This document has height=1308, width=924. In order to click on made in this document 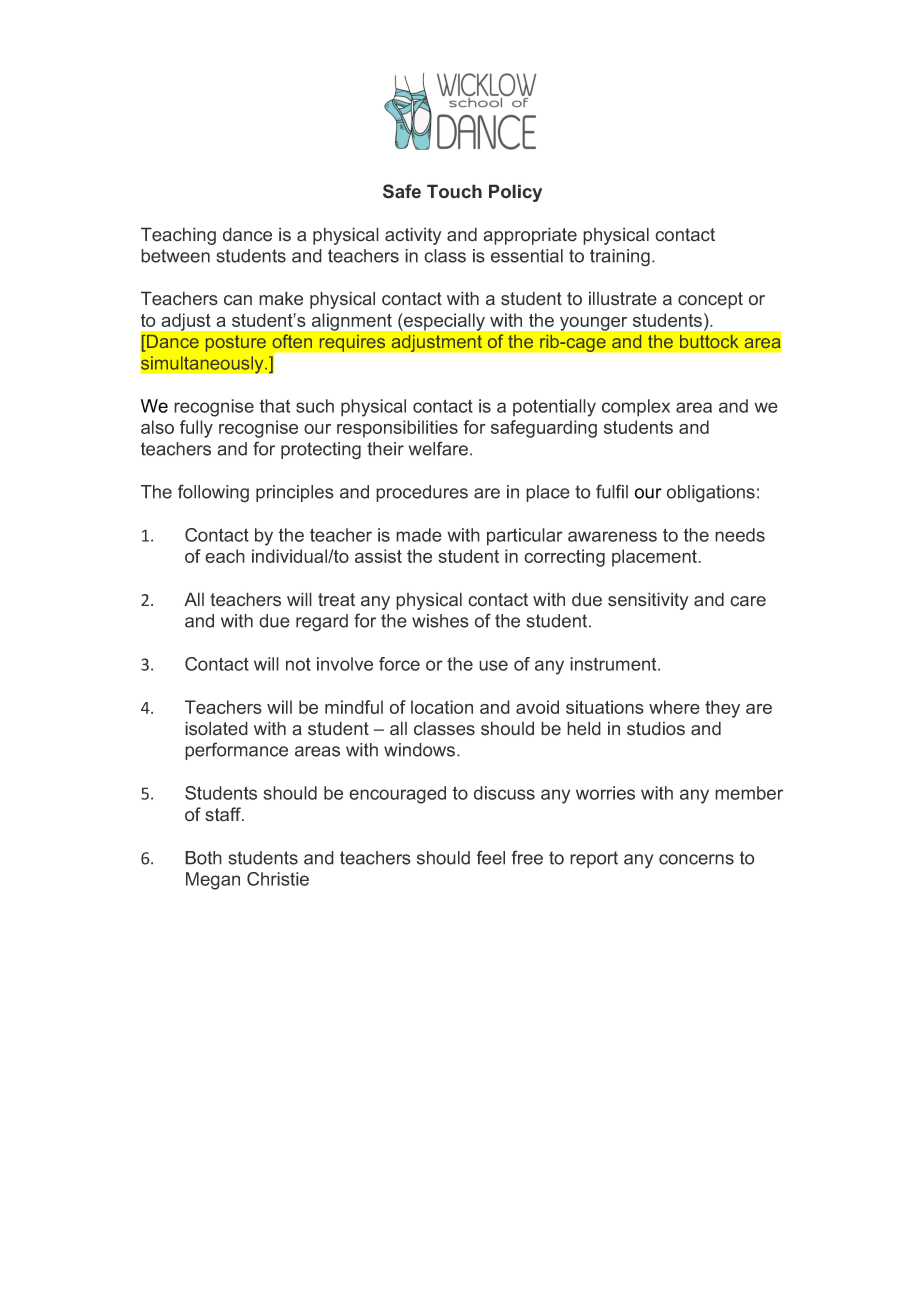, I will do `click(419, 535)`.
